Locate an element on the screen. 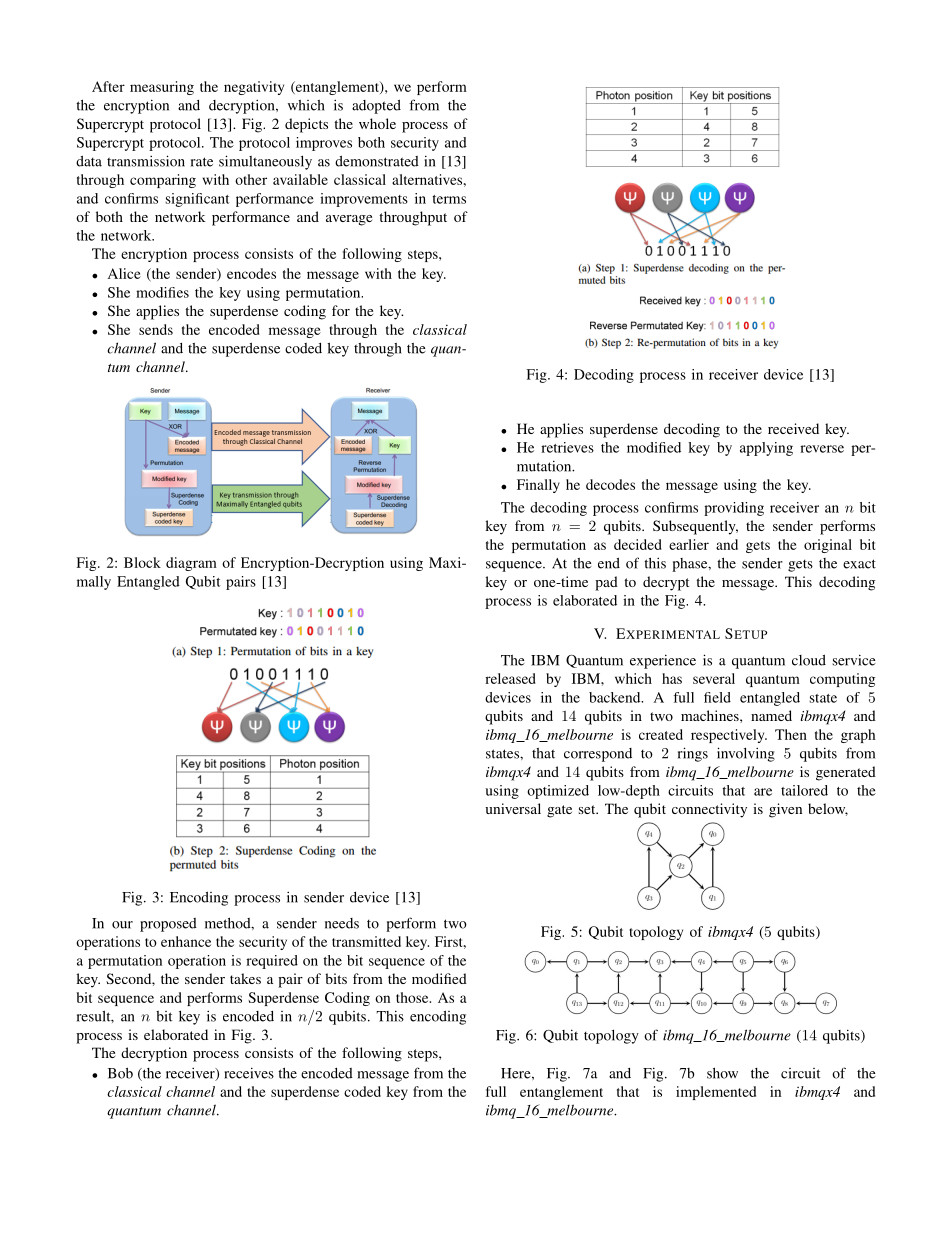 The height and width of the screenshot is (1233, 952). show is located at coordinates (722, 1073).
